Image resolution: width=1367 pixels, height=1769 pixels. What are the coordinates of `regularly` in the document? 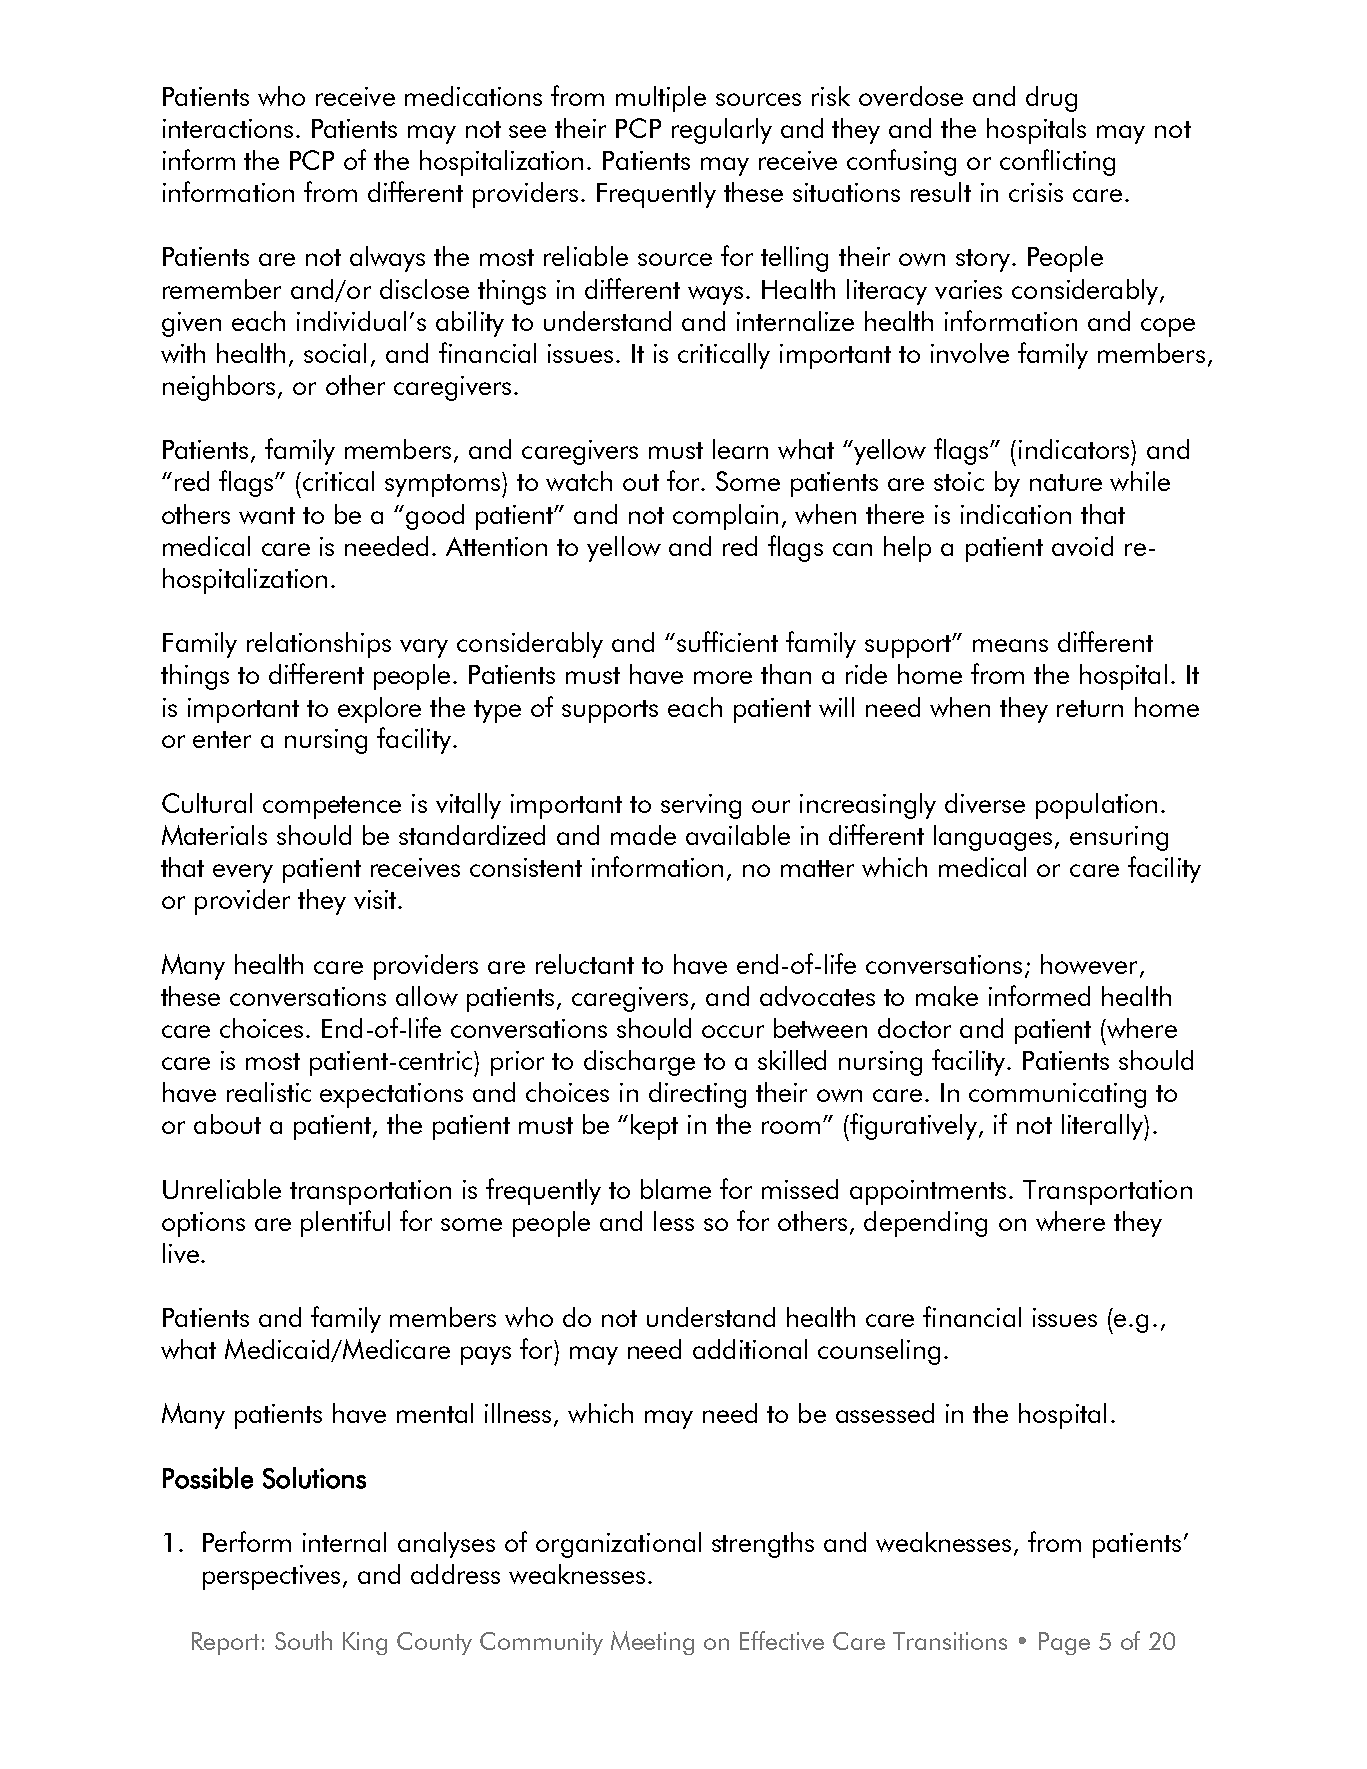 It's located at (722, 131).
